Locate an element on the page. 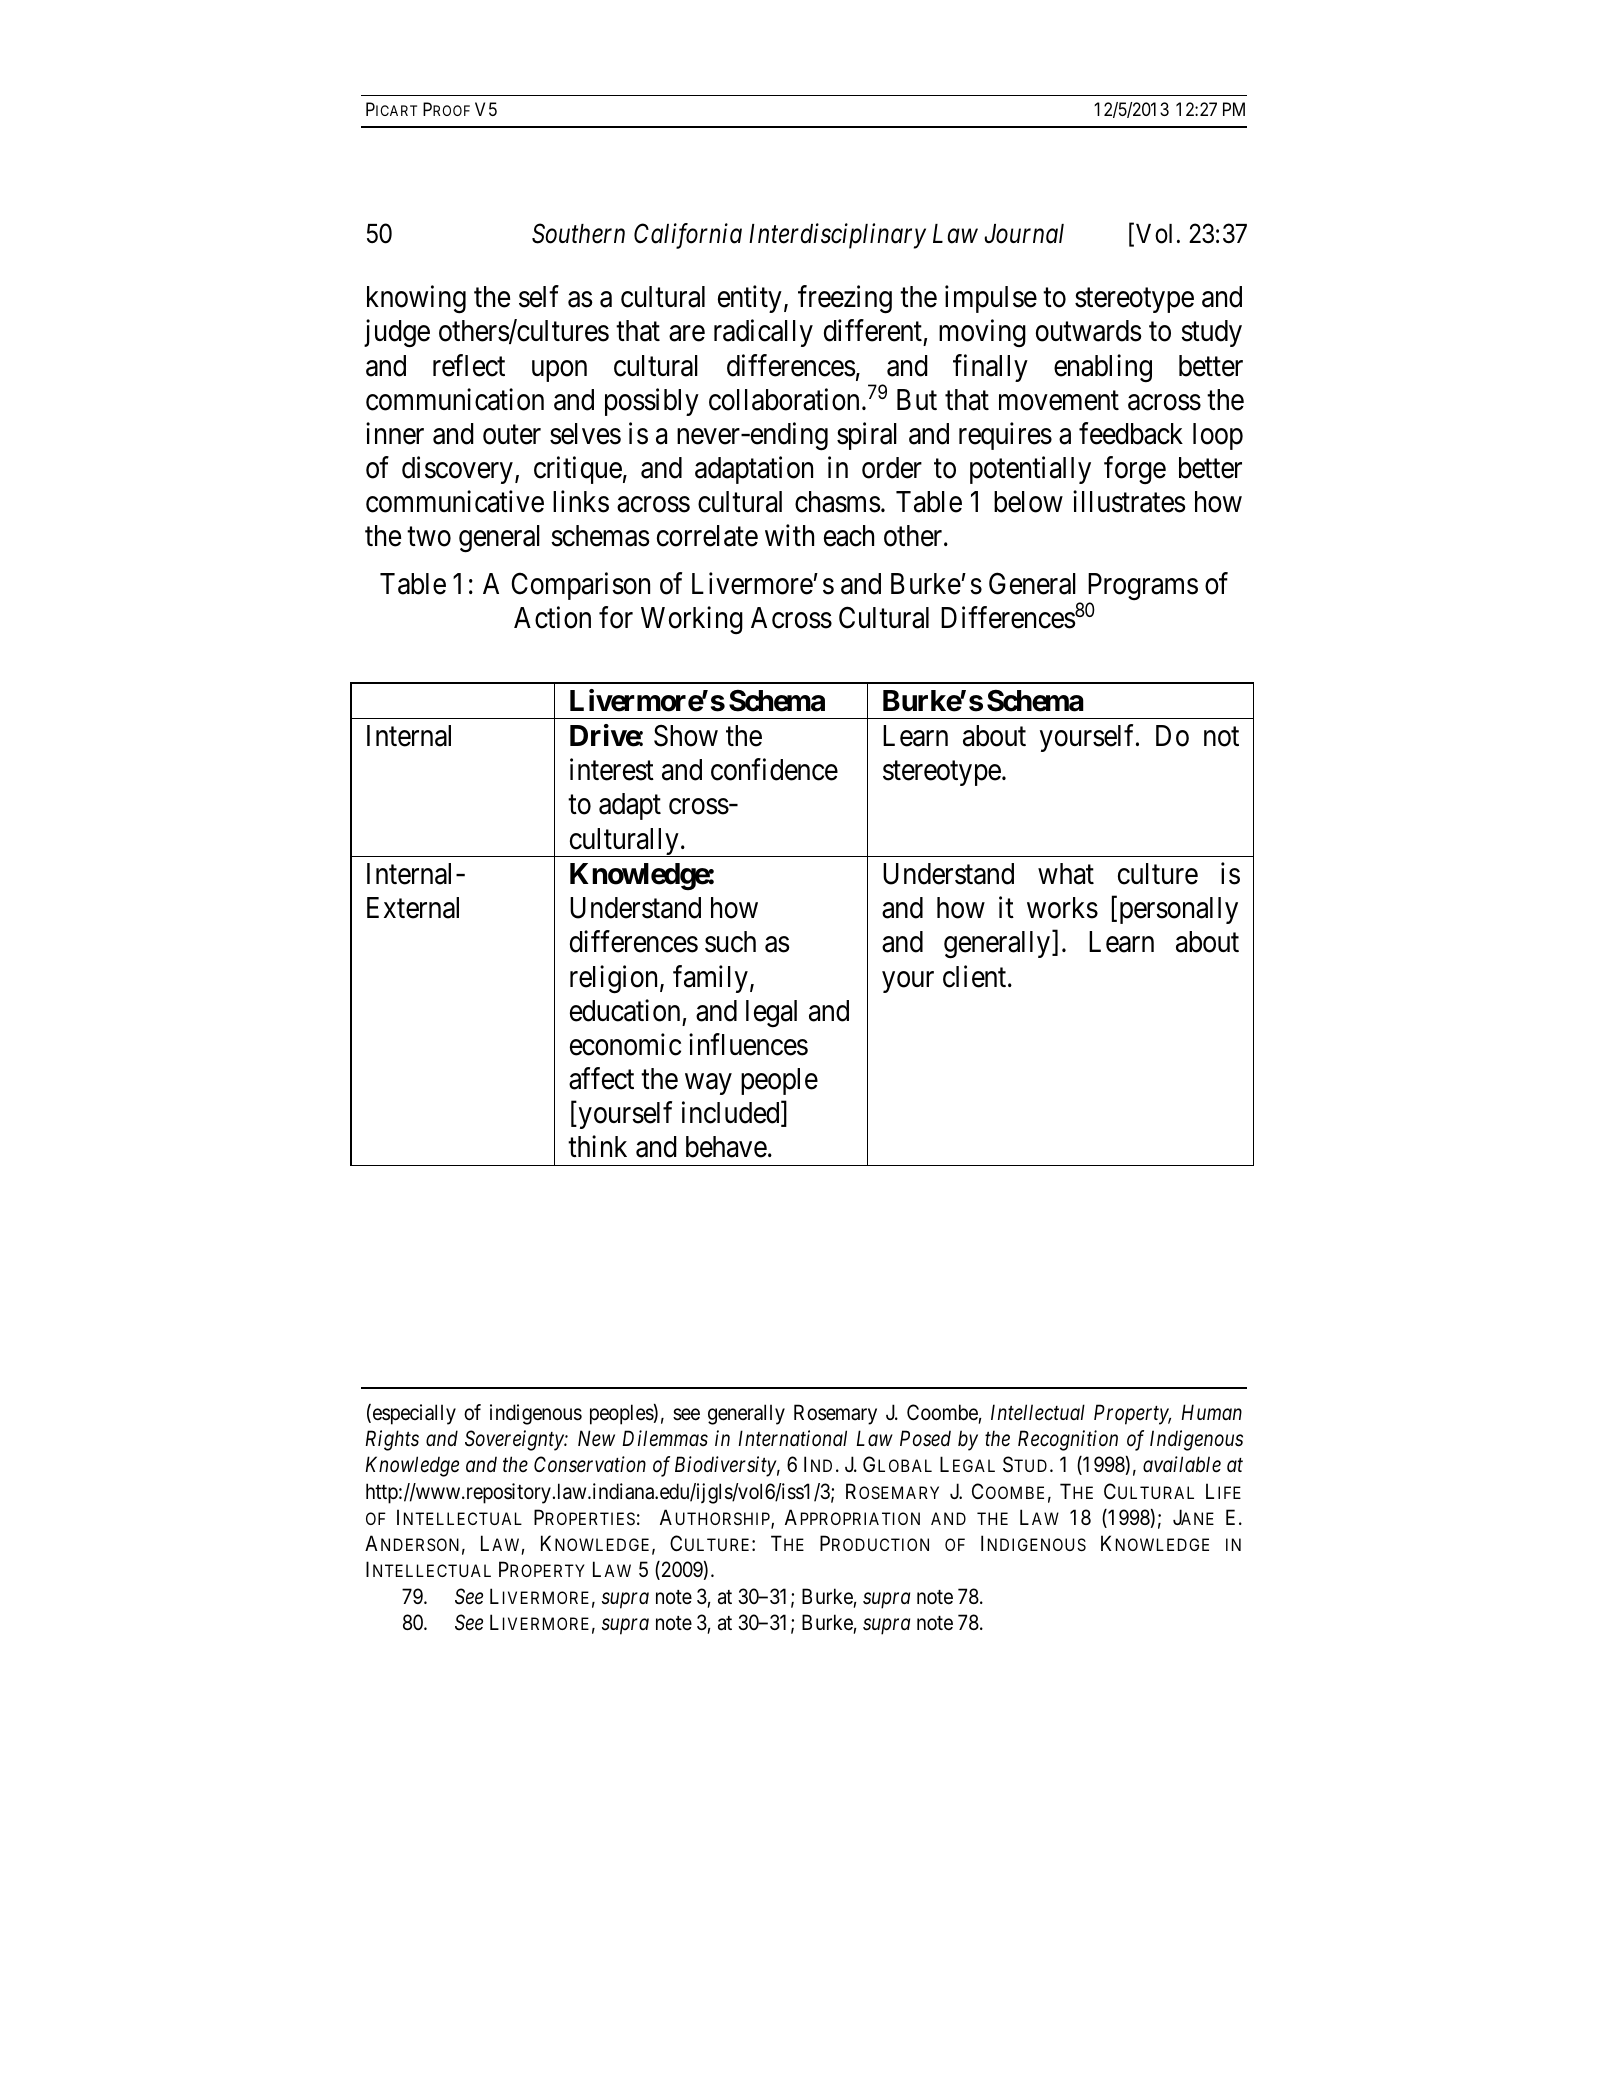 The height and width of the page is (2081, 1608). International is located at coordinates (792, 1438).
